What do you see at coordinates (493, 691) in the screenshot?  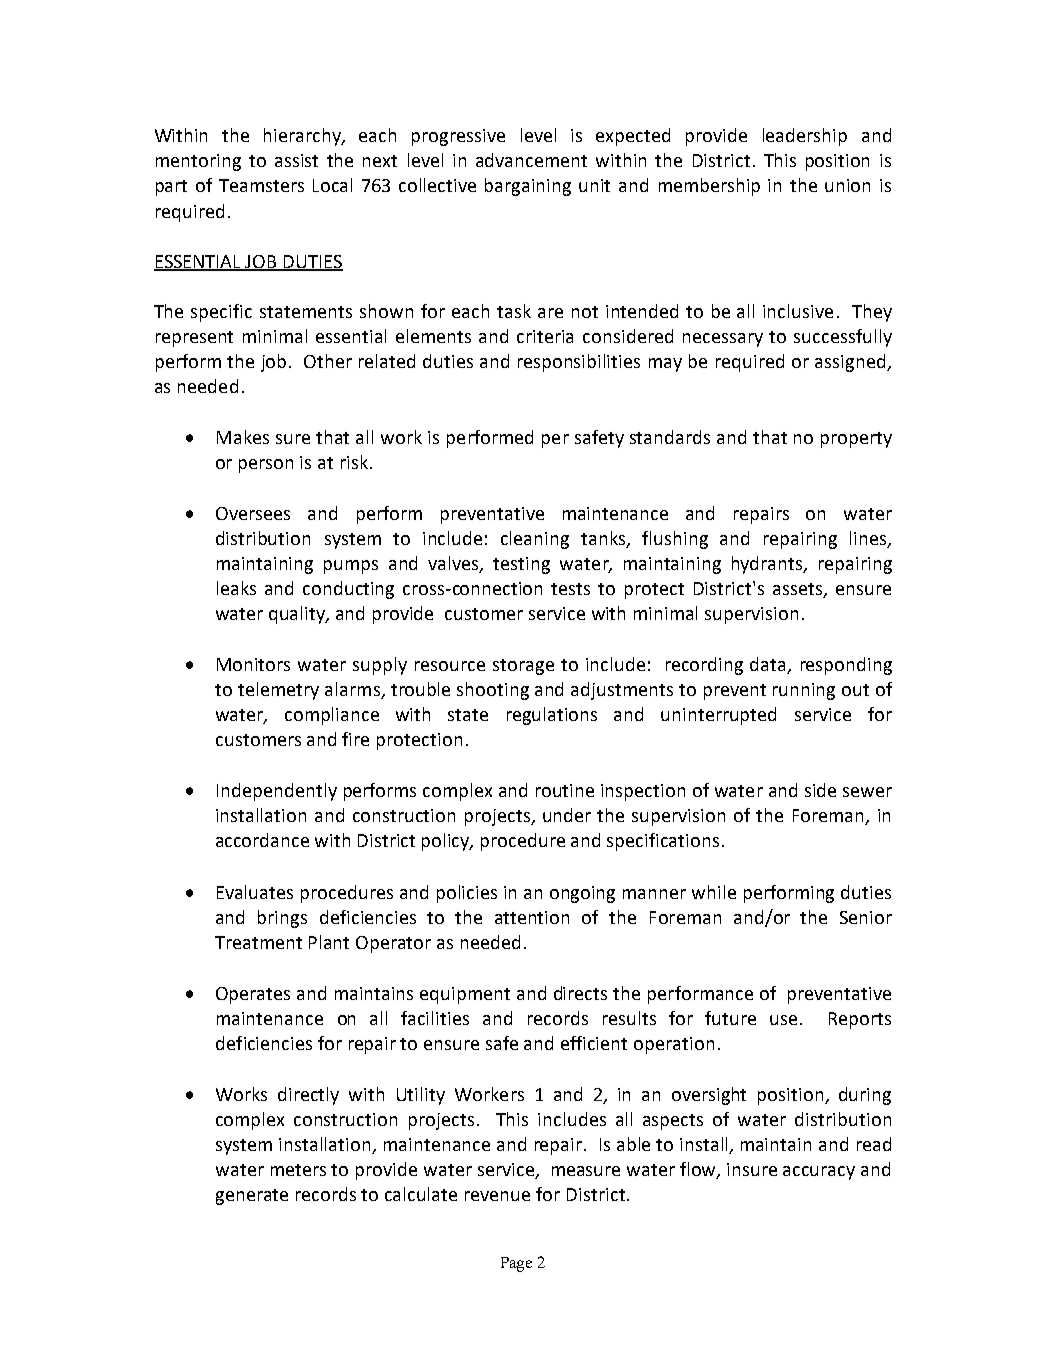 I see `shooting` at bounding box center [493, 691].
